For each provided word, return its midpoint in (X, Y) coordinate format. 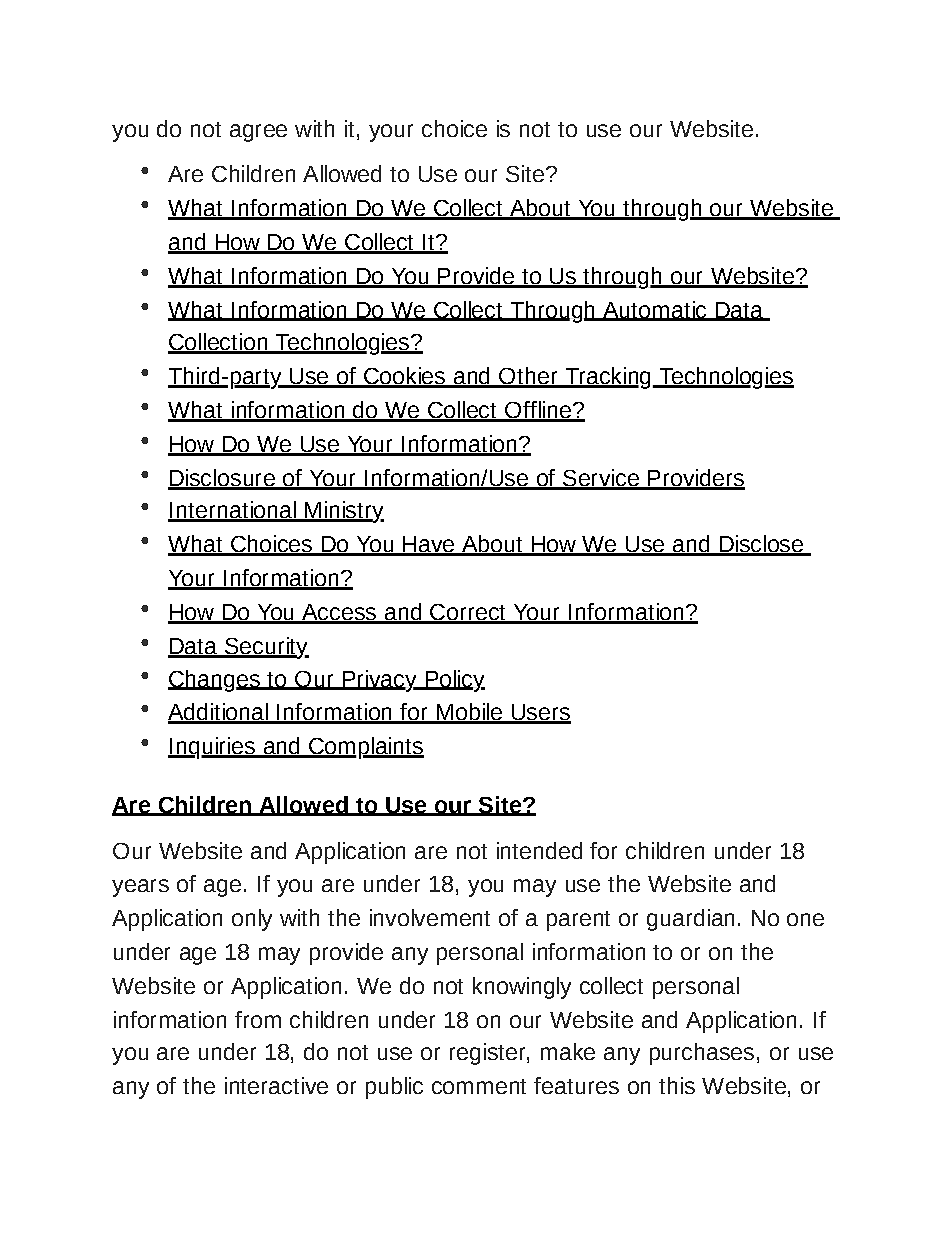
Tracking (608, 378)
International (233, 511)
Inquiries (212, 748)
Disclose (761, 545)
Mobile (469, 713)
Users (540, 713)
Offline (538, 411)
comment (479, 1086)
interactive (276, 1085)
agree (258, 133)
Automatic (655, 310)
